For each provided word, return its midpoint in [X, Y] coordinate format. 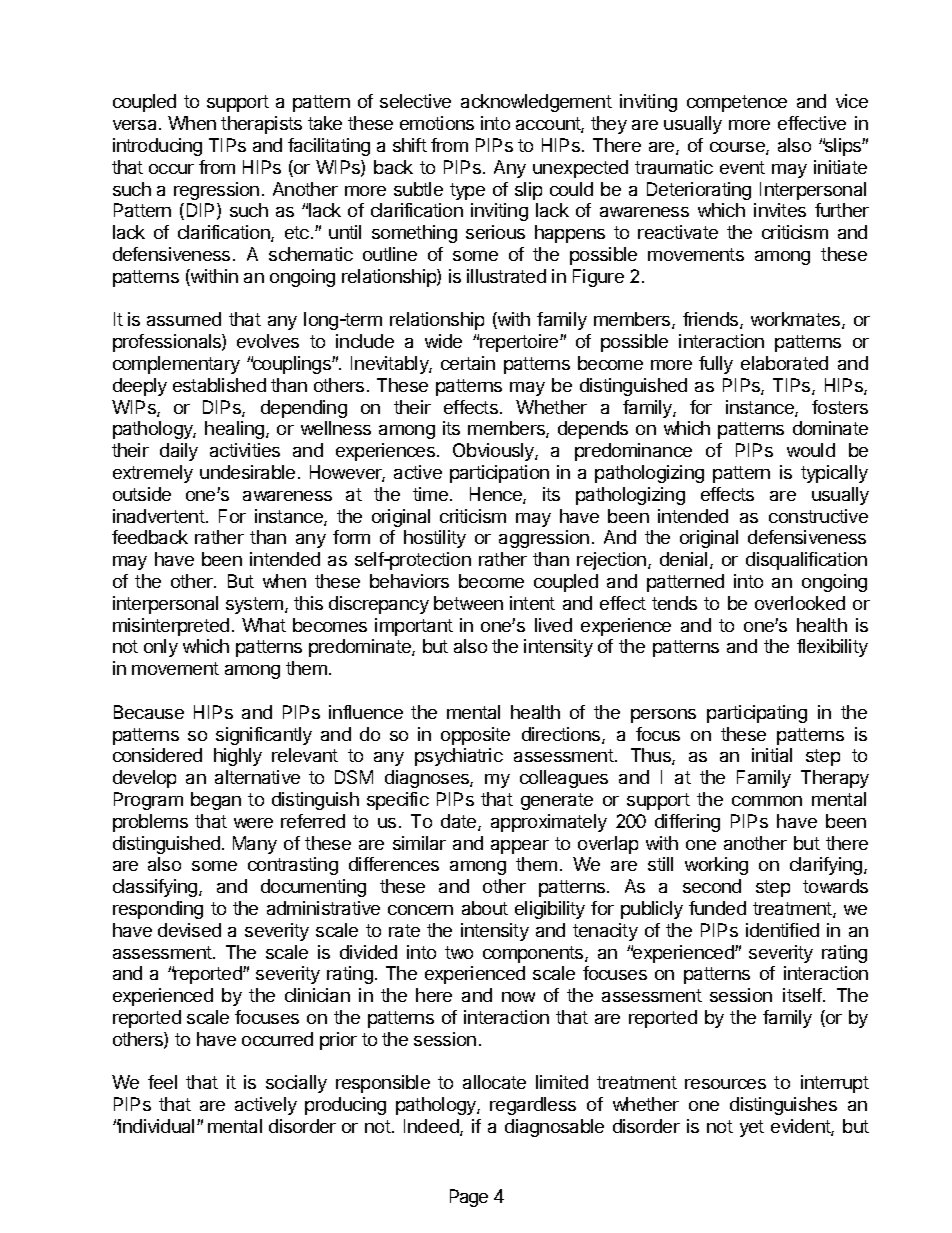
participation [499, 474]
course [738, 148]
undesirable [247, 472]
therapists [261, 125]
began [216, 801]
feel [162, 1082]
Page [469, 1198]
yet [752, 1128]
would [811, 450]
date [460, 822]
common [767, 801]
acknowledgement [536, 103]
